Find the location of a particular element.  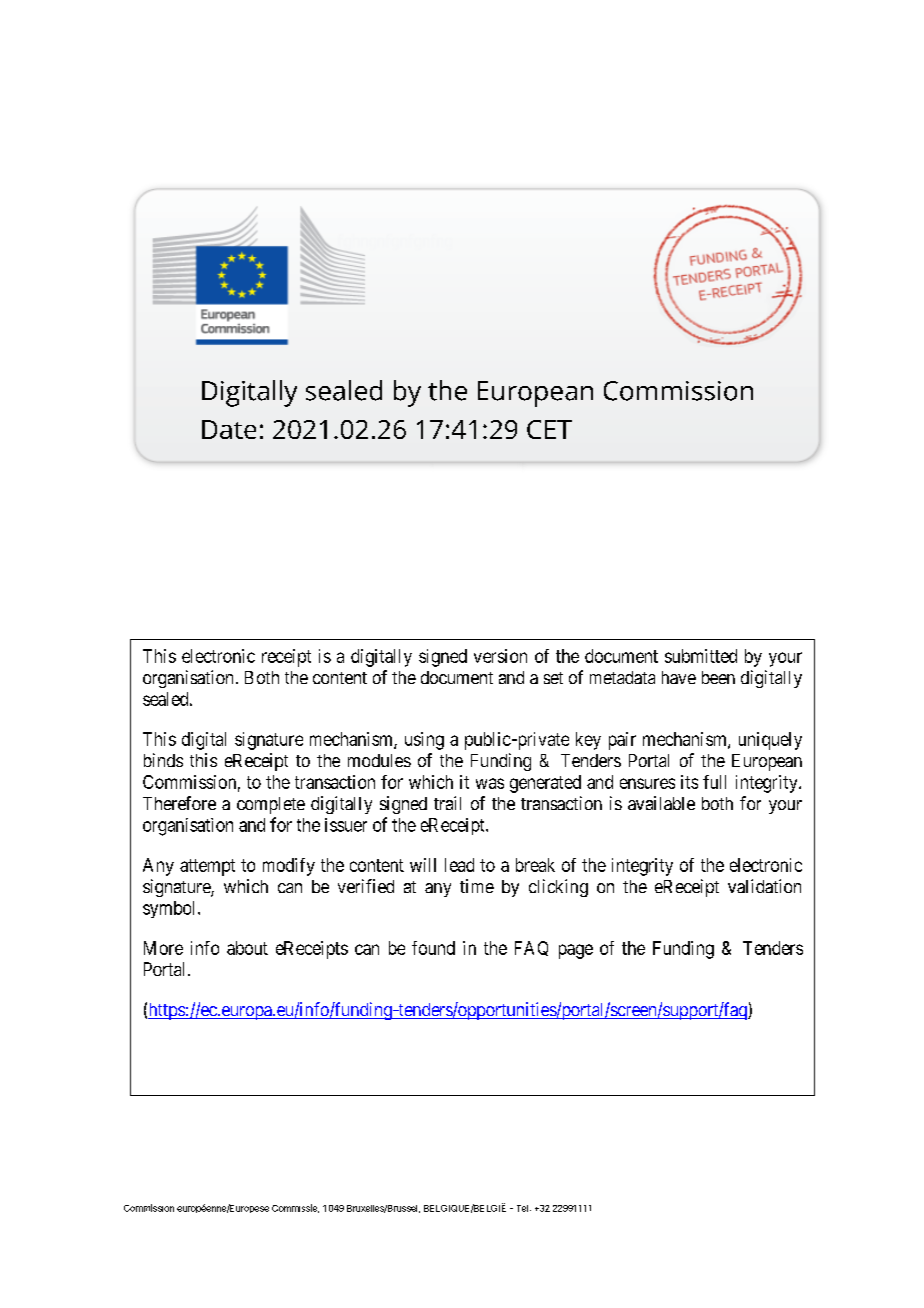

binds is located at coordinates (163, 760).
